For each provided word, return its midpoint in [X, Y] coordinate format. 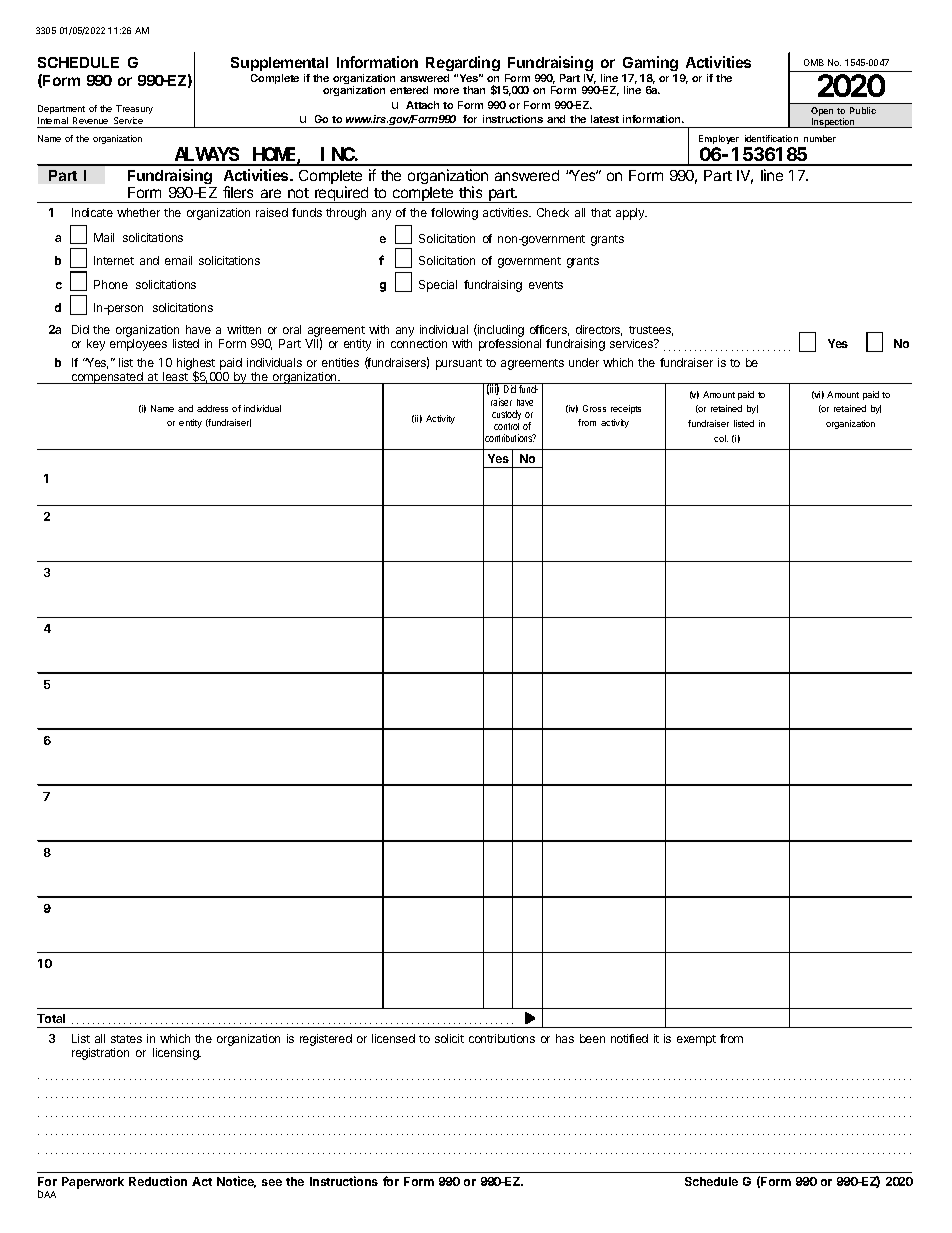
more [446, 91]
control [506, 426]
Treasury [134, 109]
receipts [626, 409]
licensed [393, 1038]
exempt [696, 1040]
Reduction [158, 1181]
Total [51, 1018]
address [212, 408]
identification [771, 138]
